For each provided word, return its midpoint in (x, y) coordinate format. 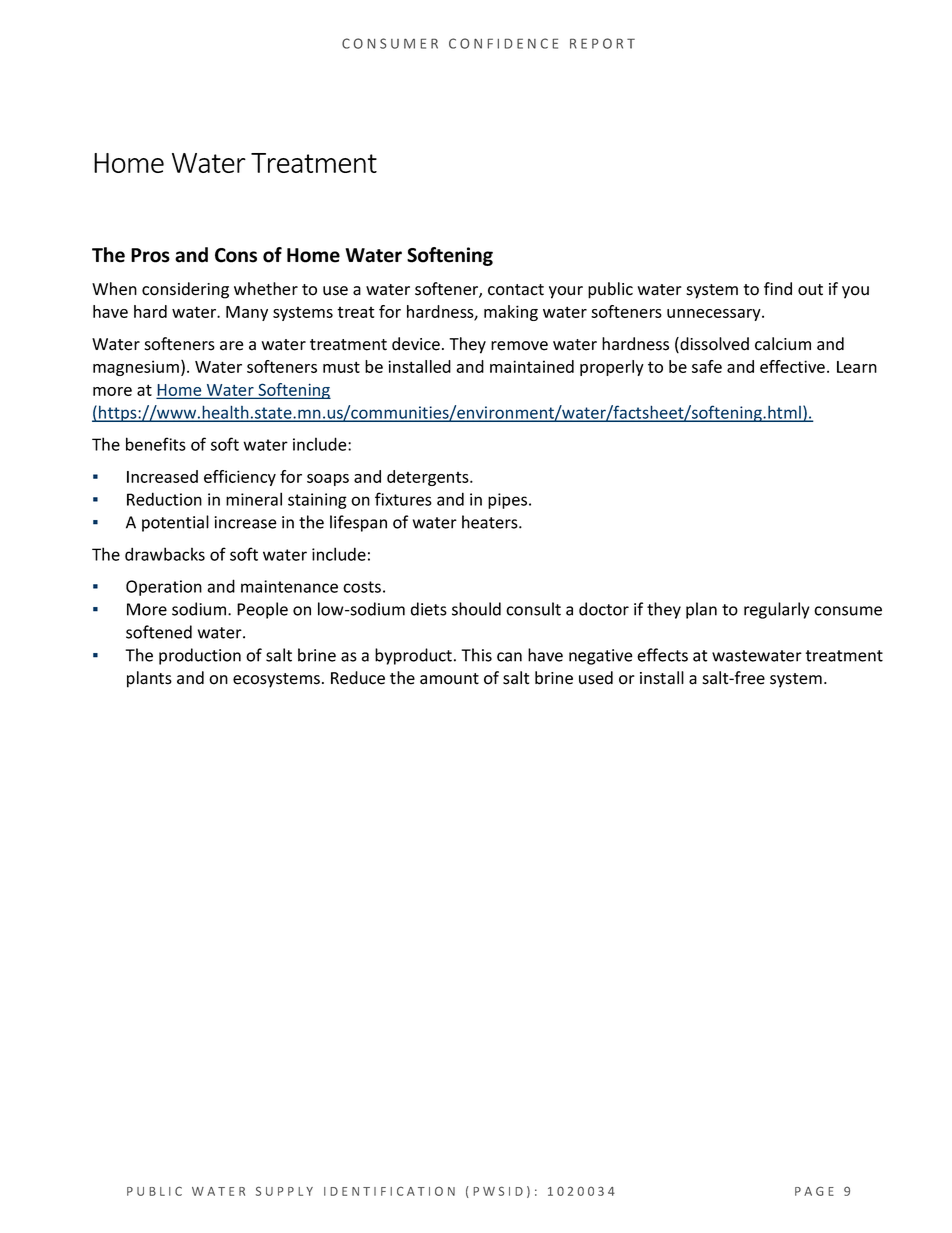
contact (516, 290)
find (778, 289)
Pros (150, 255)
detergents (429, 478)
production (200, 656)
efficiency (240, 478)
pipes (509, 501)
